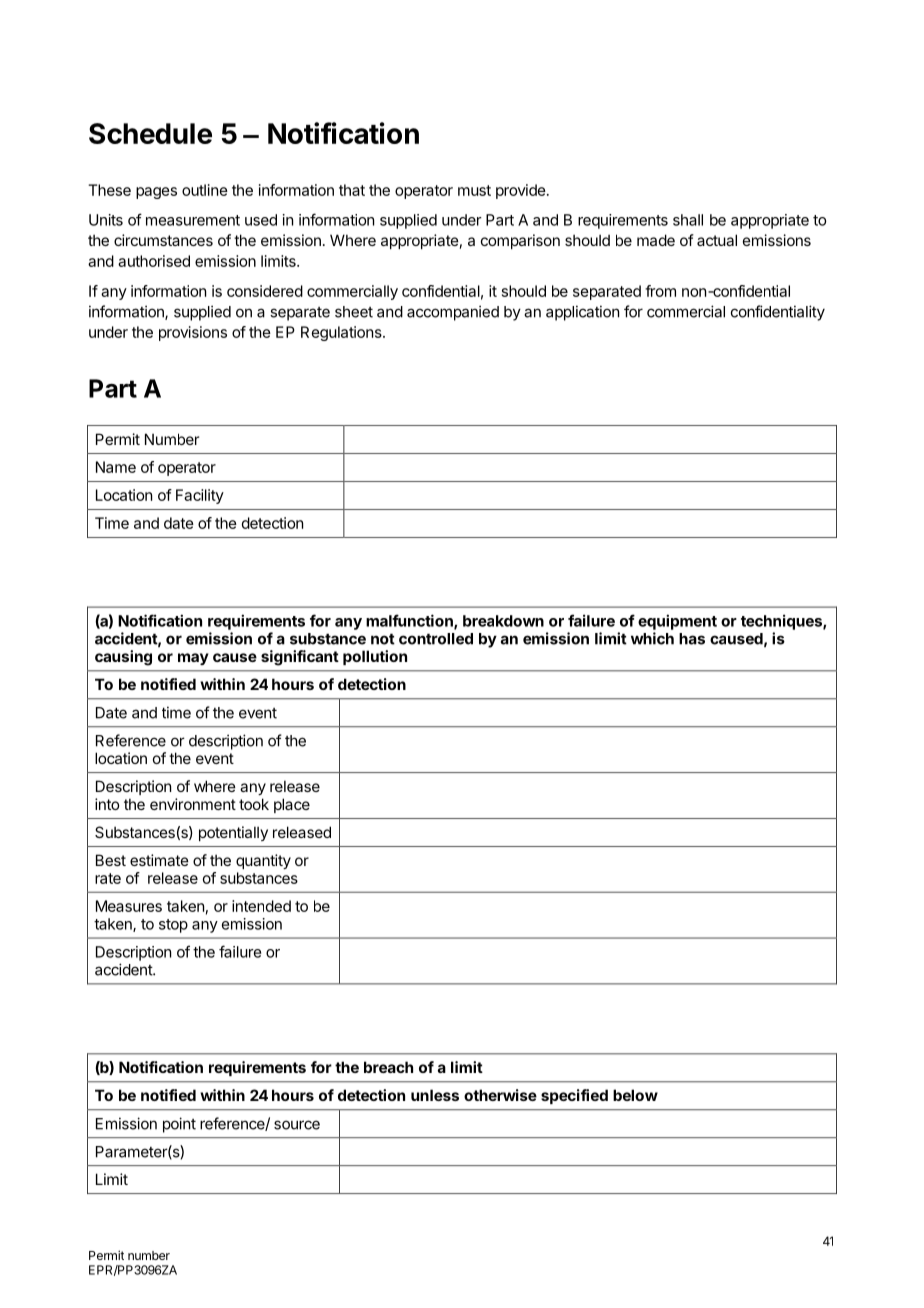  I want to click on Facility, so click(200, 496).
